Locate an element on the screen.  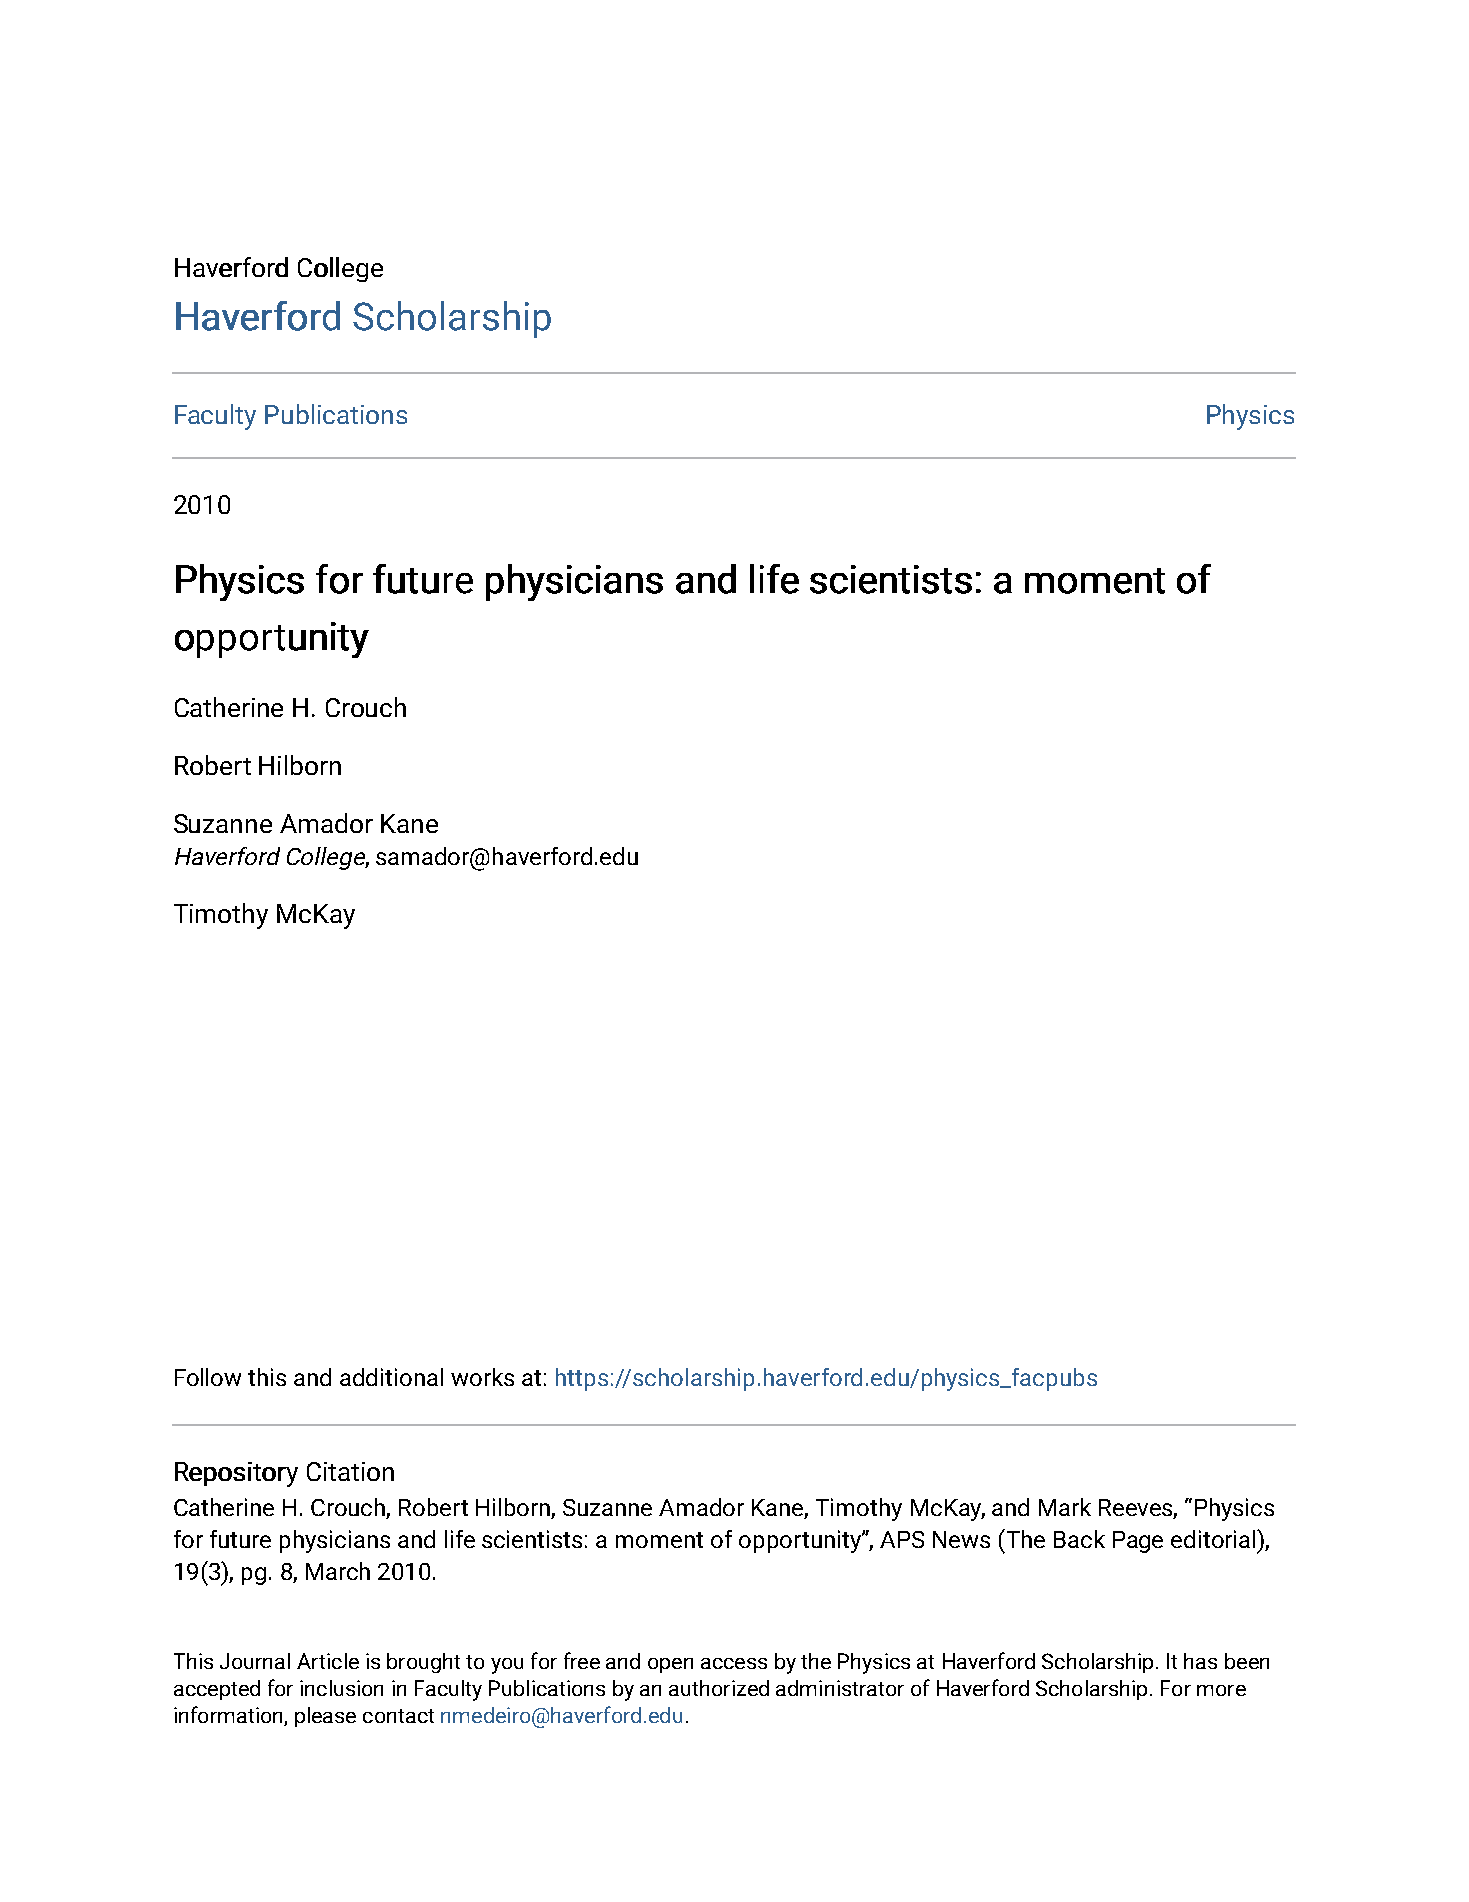
access is located at coordinates (734, 1663).
